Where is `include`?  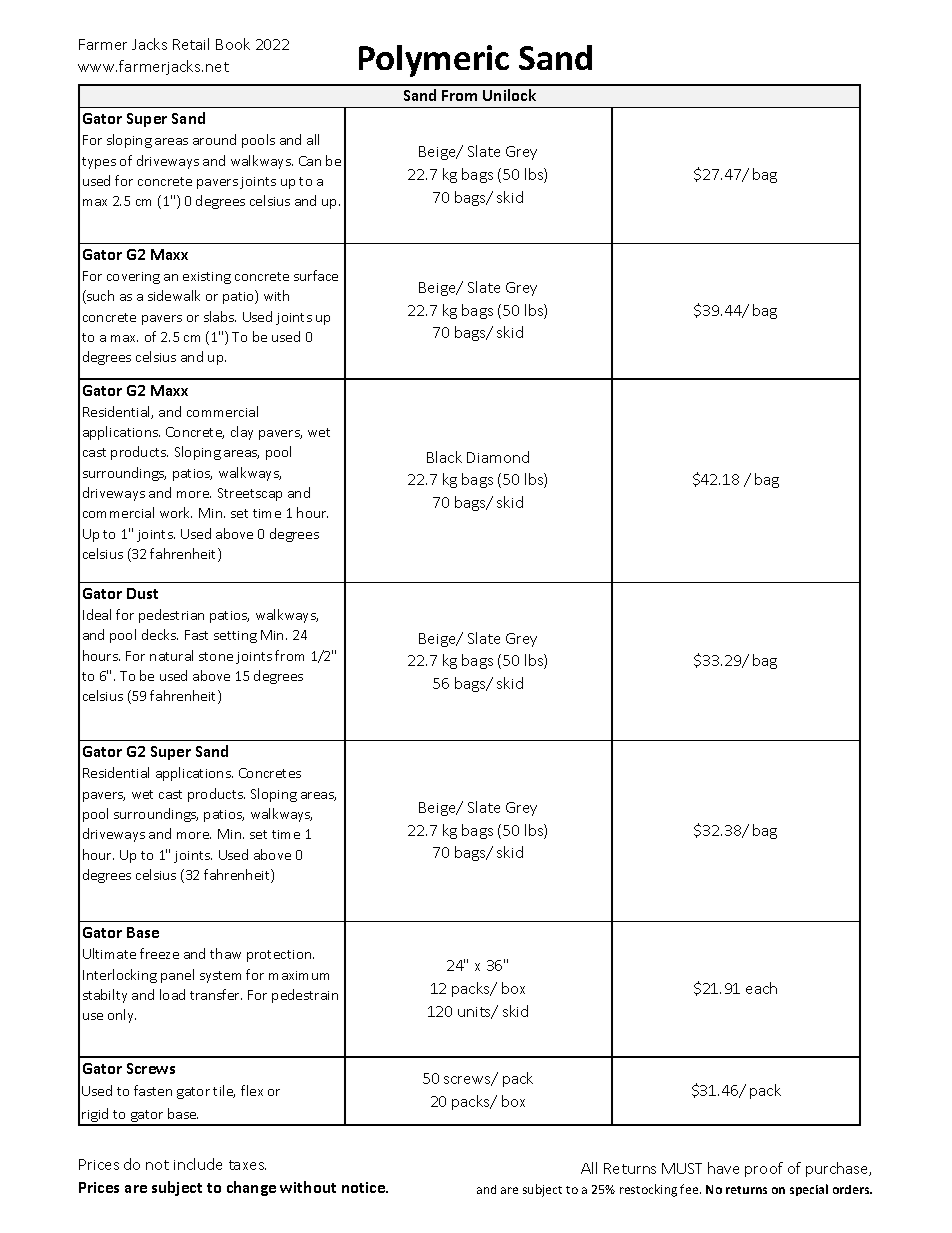
include is located at coordinates (198, 1164).
